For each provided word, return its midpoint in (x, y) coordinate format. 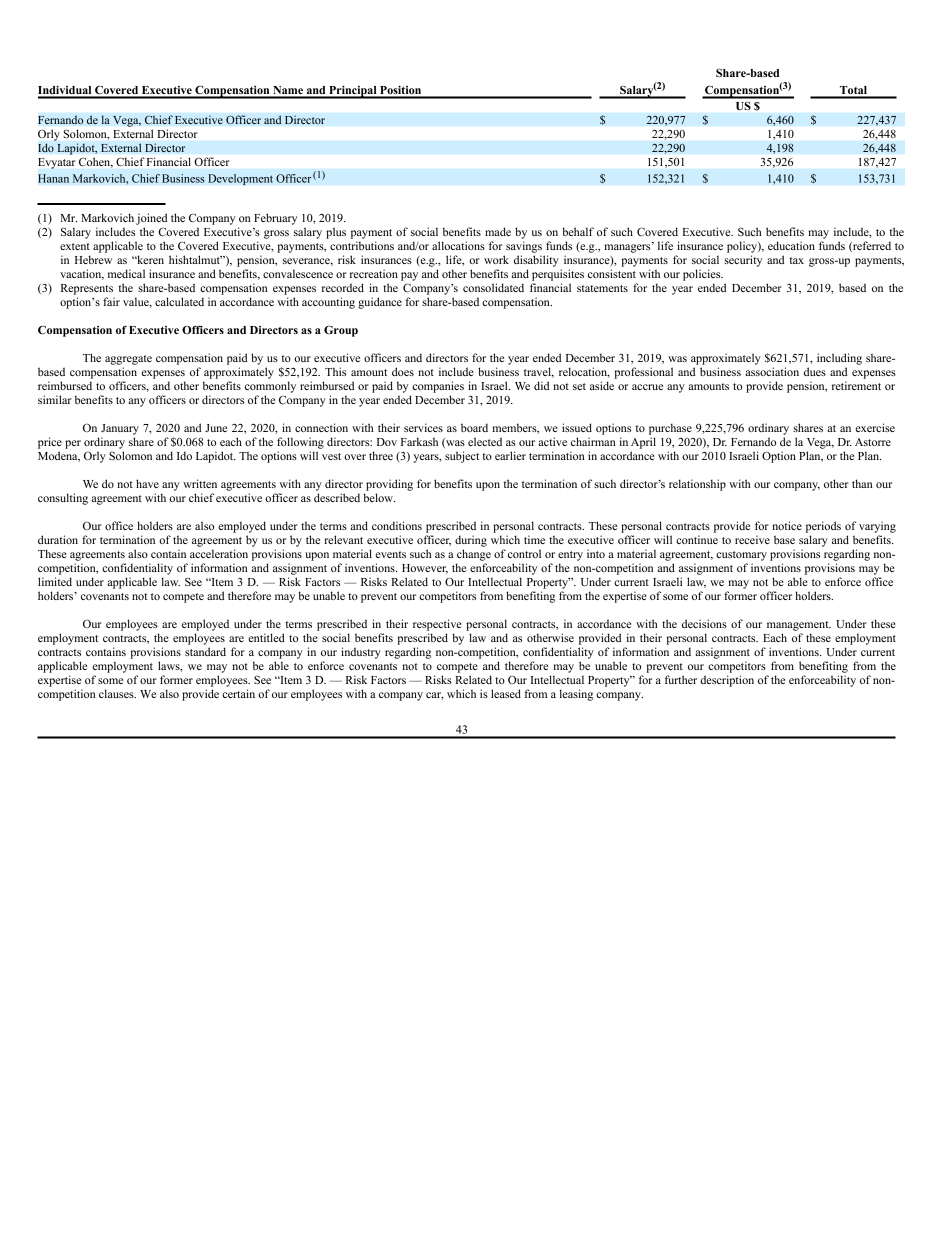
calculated (179, 301)
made (498, 231)
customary (741, 556)
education (791, 245)
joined (151, 219)
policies (703, 275)
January (120, 429)
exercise (875, 427)
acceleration (219, 553)
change (474, 555)
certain (238, 693)
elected (485, 441)
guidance (380, 303)
